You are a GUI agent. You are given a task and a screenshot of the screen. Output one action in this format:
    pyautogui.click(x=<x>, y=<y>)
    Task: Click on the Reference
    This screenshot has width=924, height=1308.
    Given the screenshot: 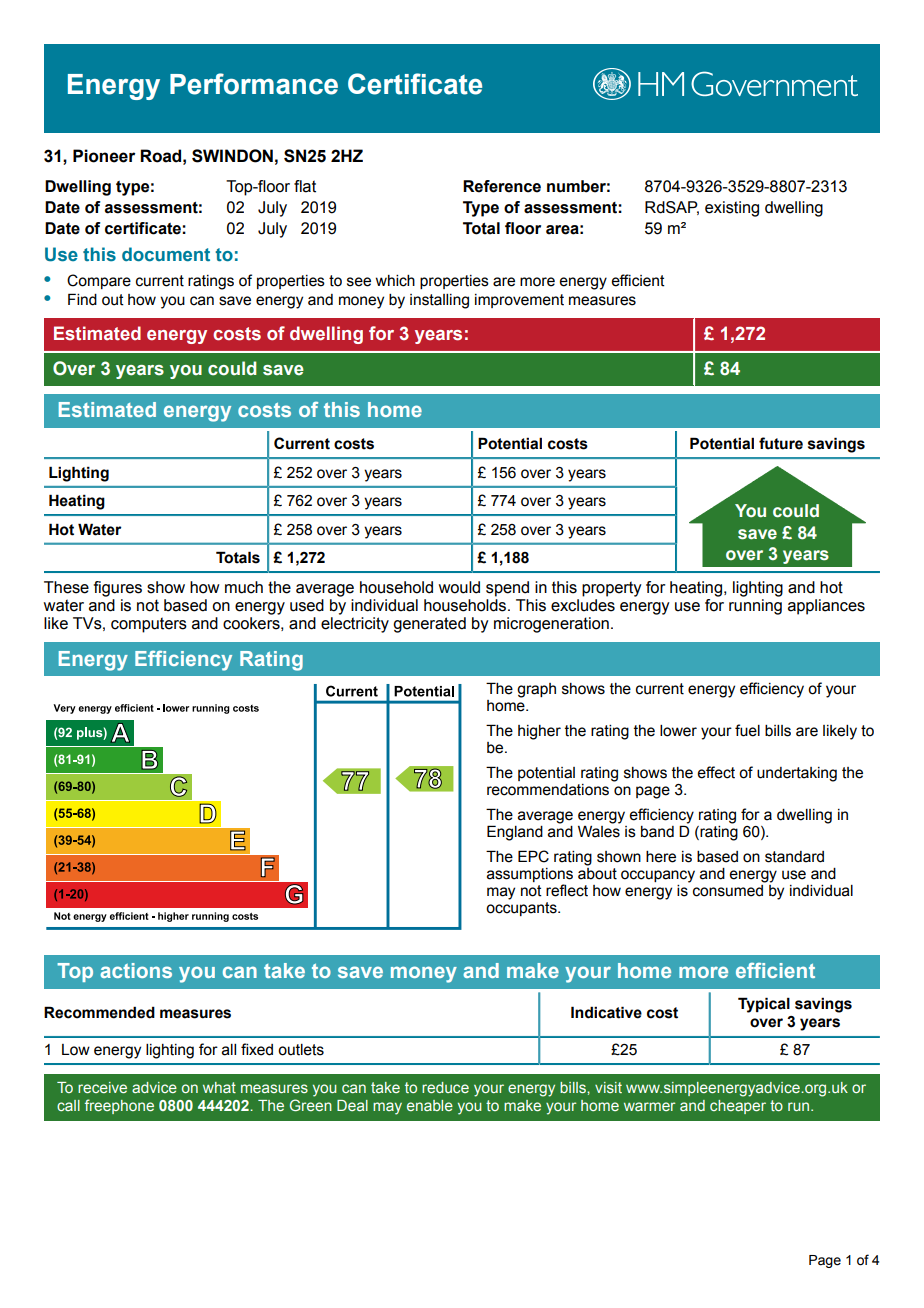 What is the action you would take?
    pyautogui.click(x=502, y=186)
